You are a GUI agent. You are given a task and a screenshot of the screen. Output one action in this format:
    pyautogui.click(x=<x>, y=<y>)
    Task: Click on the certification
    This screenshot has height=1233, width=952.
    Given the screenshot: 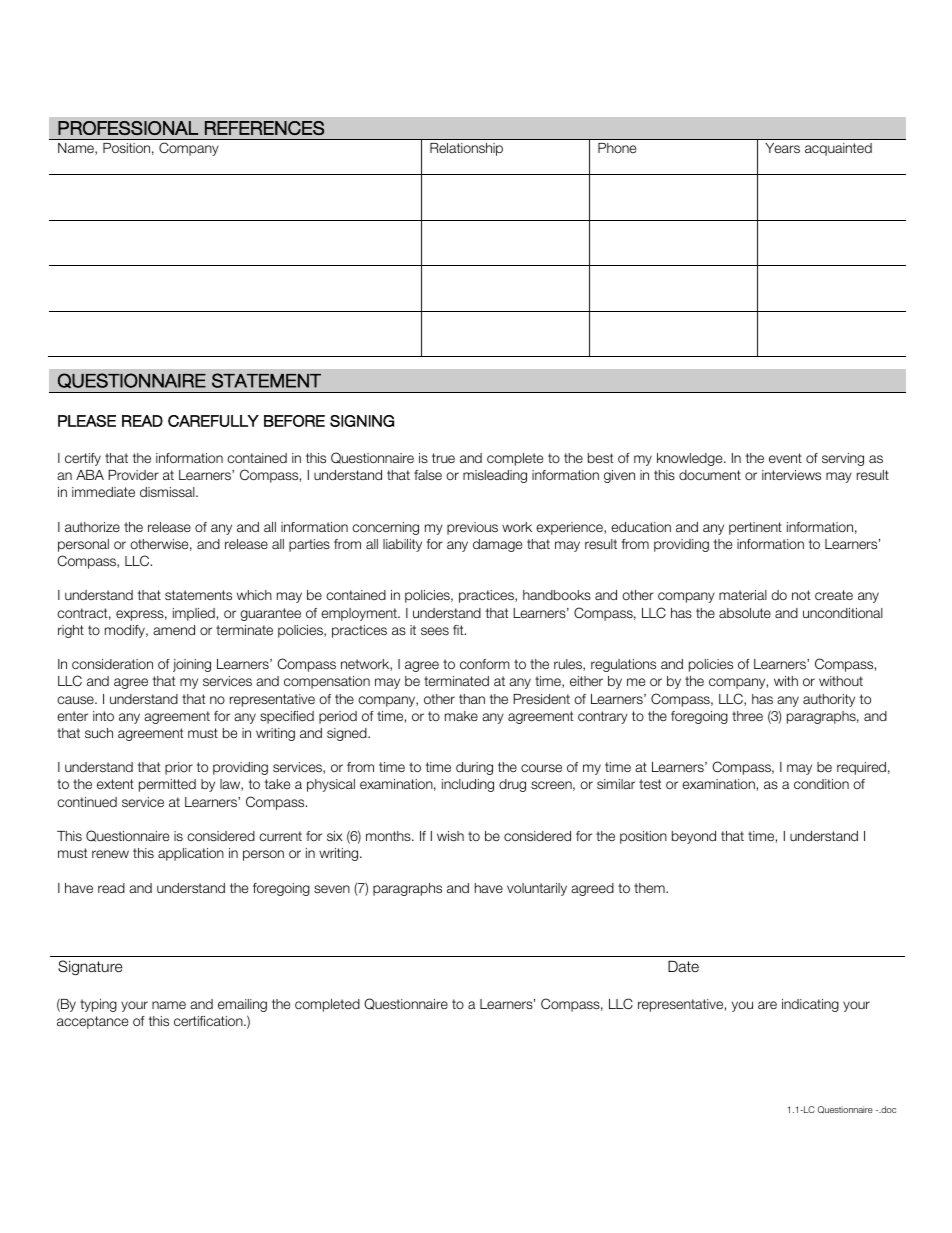 What is the action you would take?
    pyautogui.click(x=209, y=1021)
